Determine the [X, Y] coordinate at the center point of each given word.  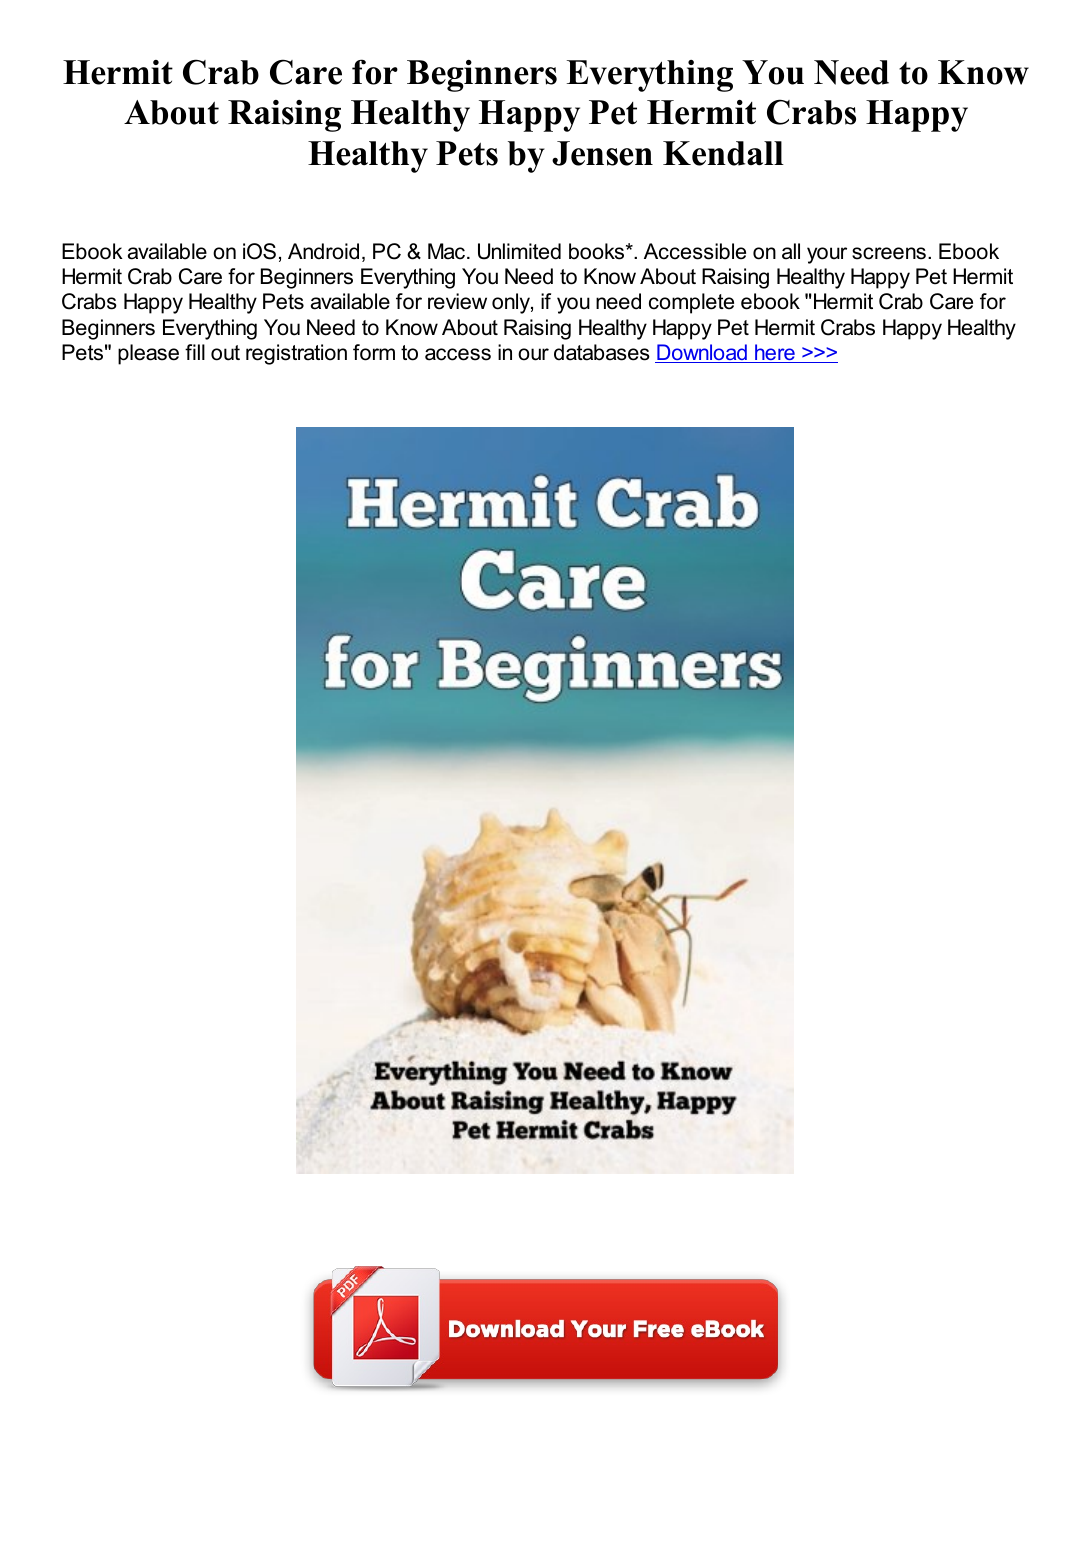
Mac [446, 251]
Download [702, 353]
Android [323, 251]
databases [602, 352]
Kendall [723, 153]
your [827, 255]
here [775, 353]
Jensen [602, 153]
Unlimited [519, 251]
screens [889, 253]
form [374, 352]
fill [195, 352]
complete [691, 303]
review [457, 301]
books [598, 251]
